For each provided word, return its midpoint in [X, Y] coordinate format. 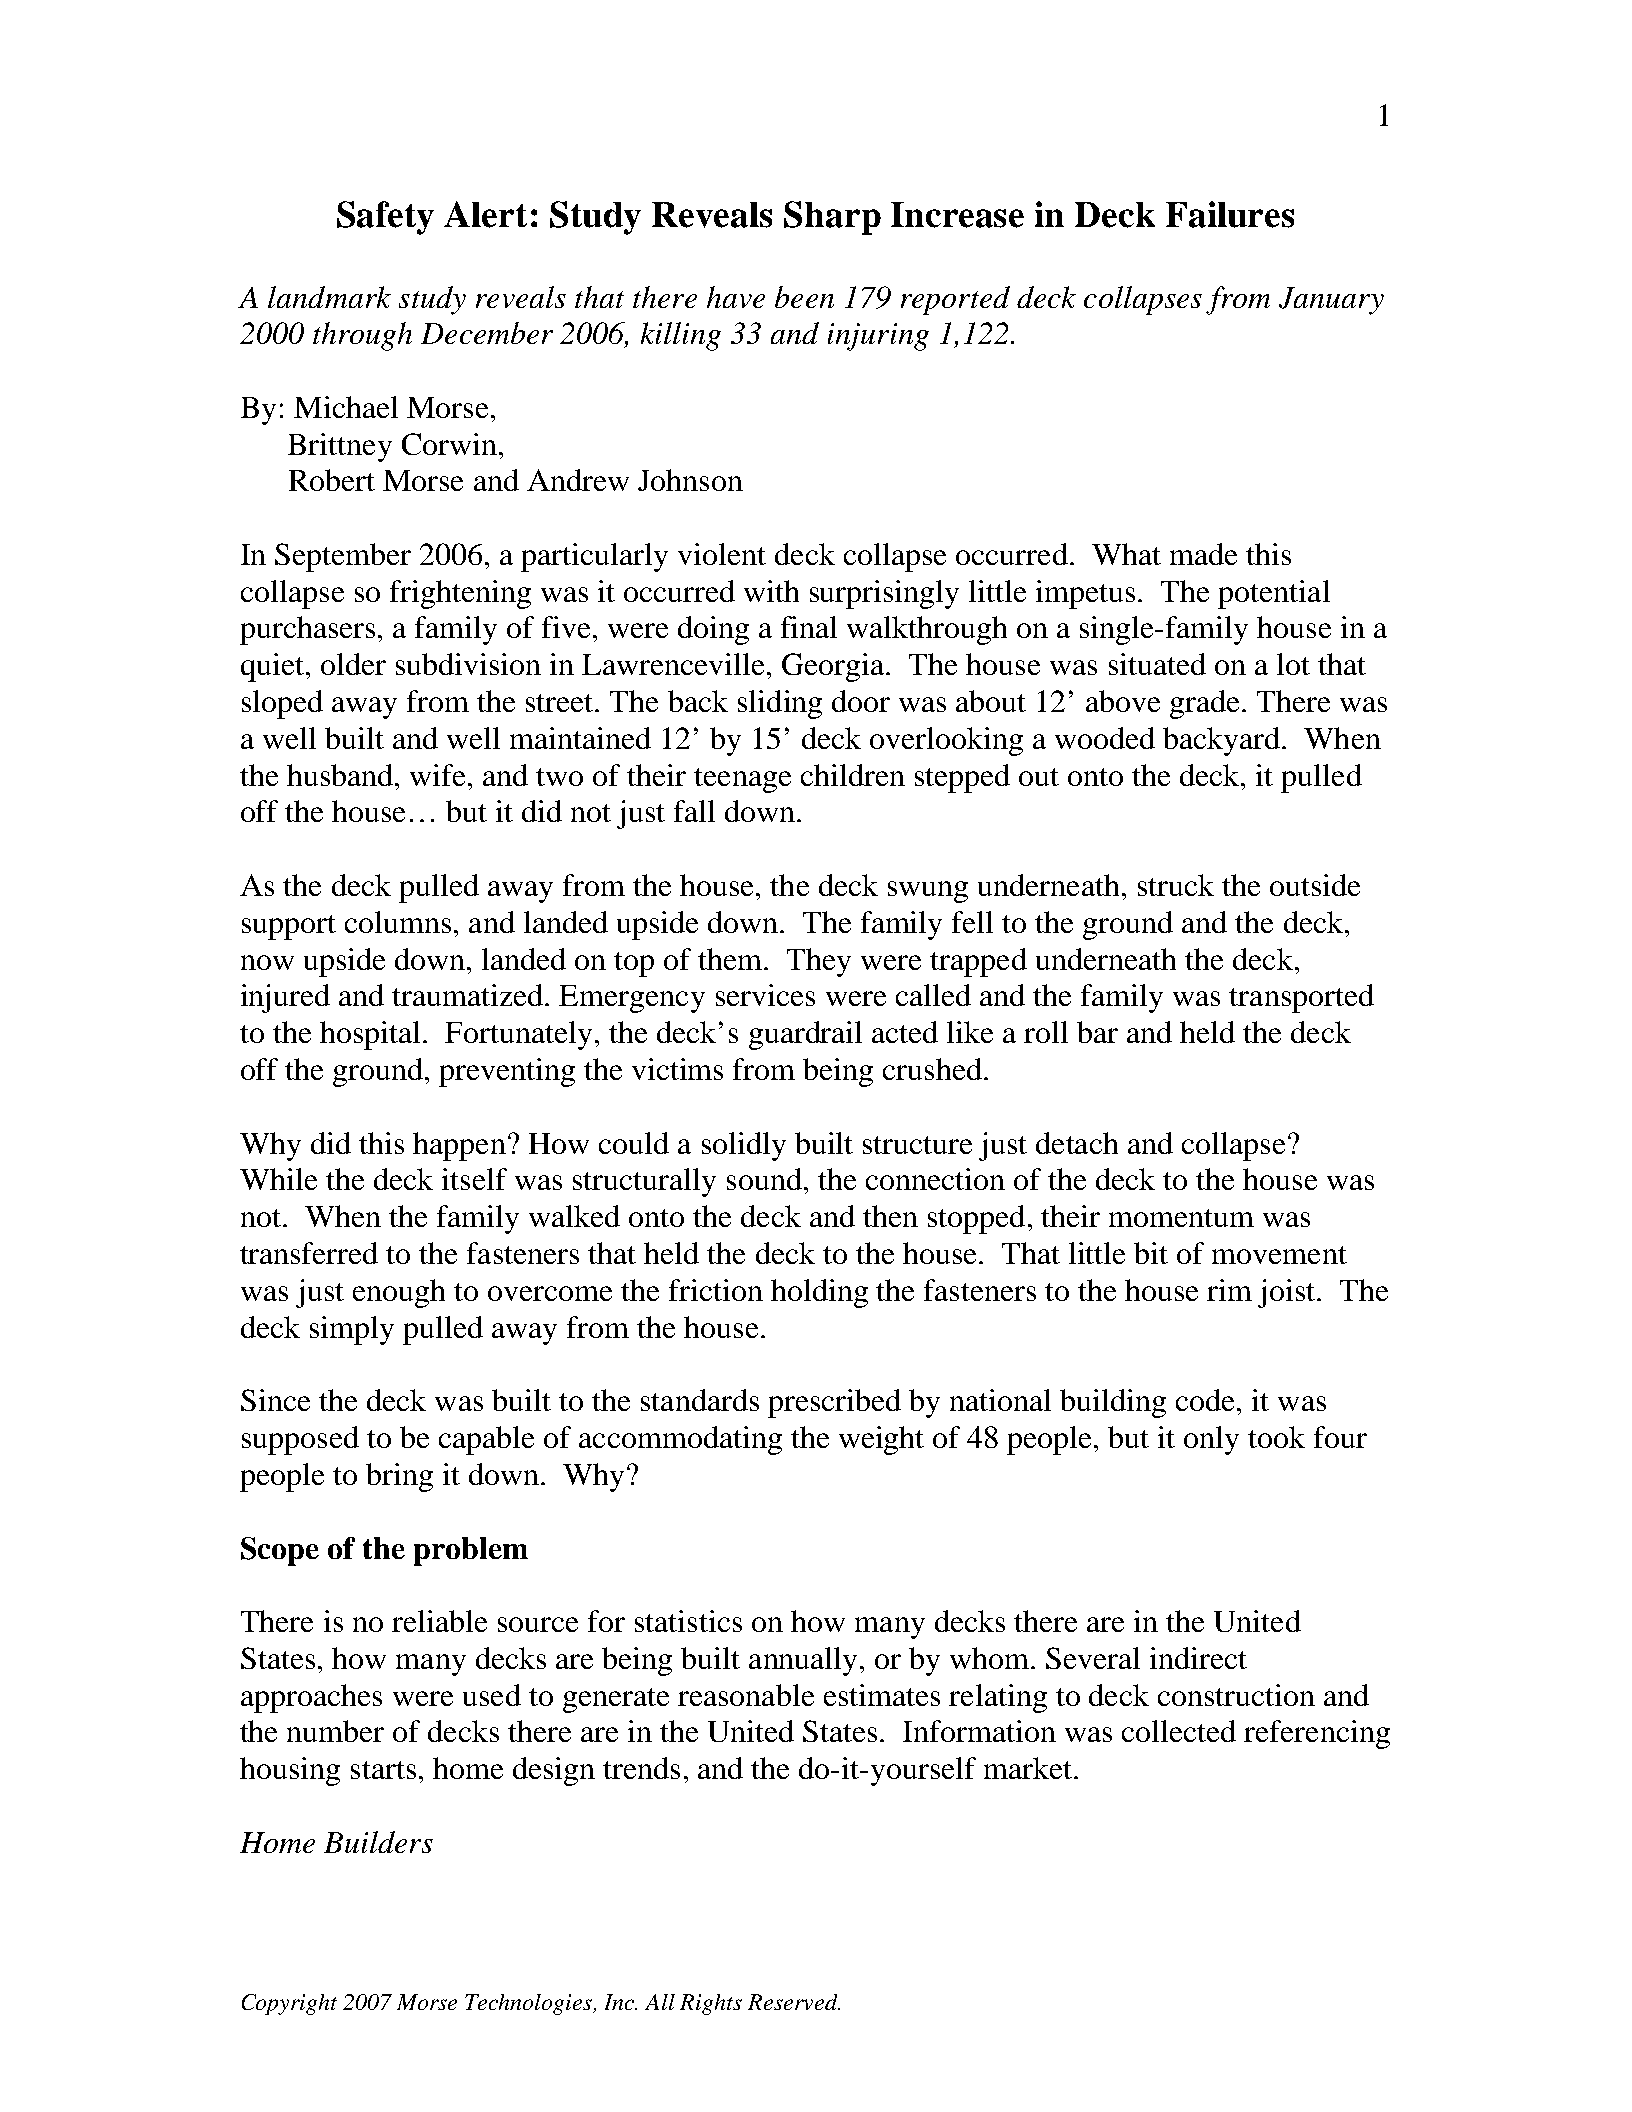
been [804, 297]
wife [439, 775]
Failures [1230, 214]
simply [352, 1330]
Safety [385, 218]
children [853, 775]
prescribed [834, 1403]
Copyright [289, 2004]
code [1205, 1400]
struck [1176, 885]
